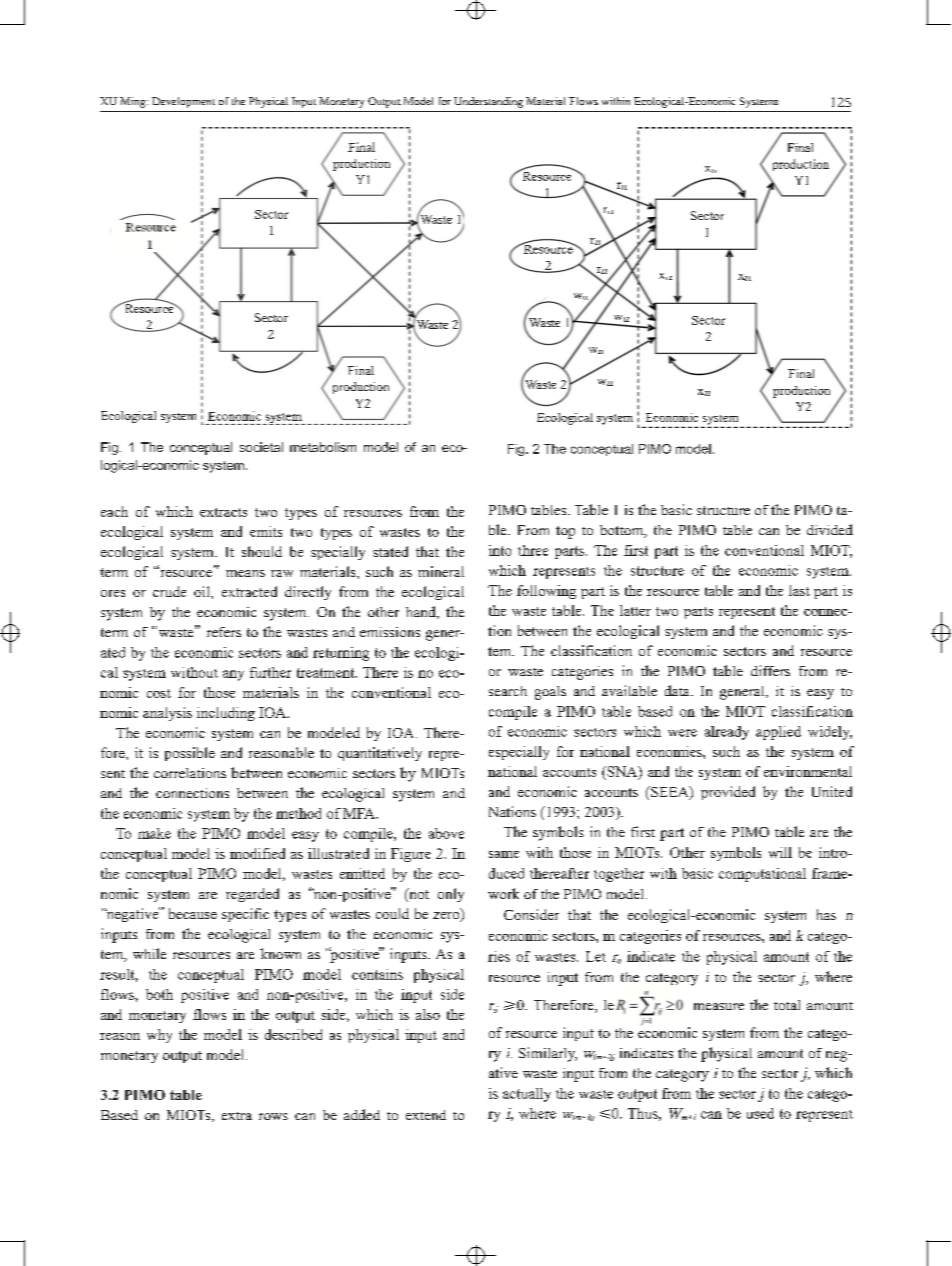 The width and height of the screenshot is (952, 1266). I want to click on into, so click(500, 550).
